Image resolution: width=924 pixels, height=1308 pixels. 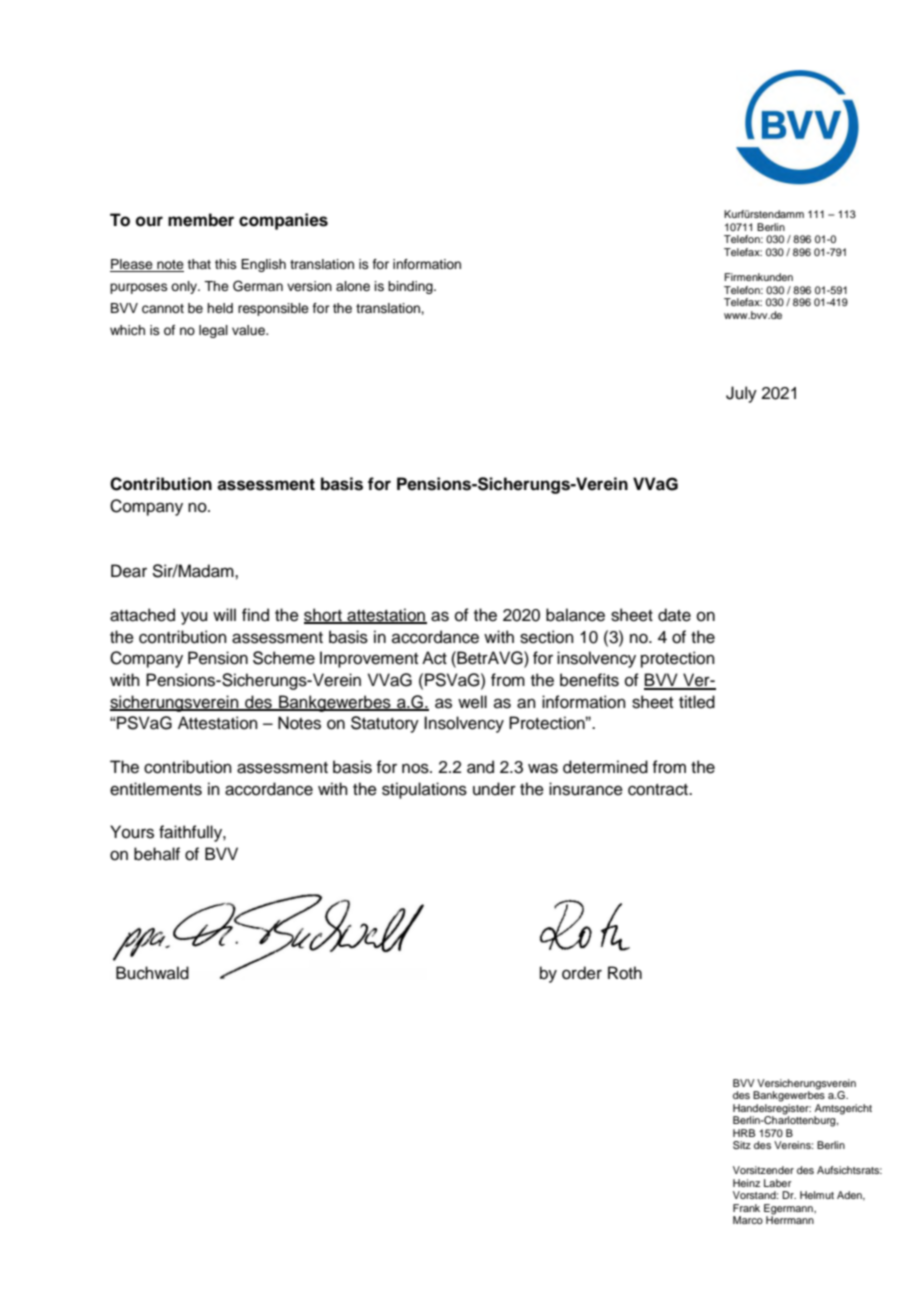 What do you see at coordinates (582, 973) in the image?
I see `order` at bounding box center [582, 973].
